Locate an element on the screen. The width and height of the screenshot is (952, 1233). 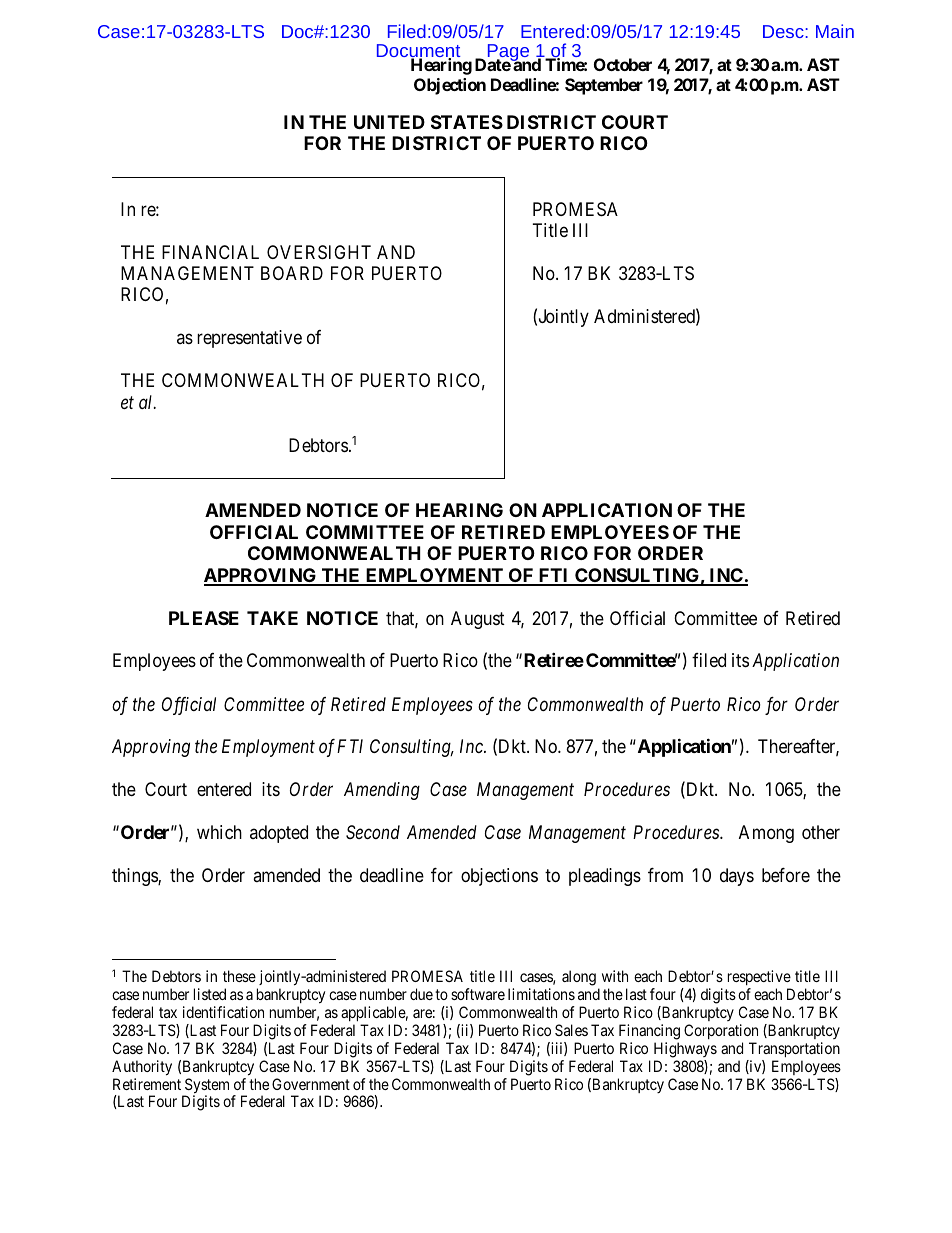
System is located at coordinates (206, 1087).
